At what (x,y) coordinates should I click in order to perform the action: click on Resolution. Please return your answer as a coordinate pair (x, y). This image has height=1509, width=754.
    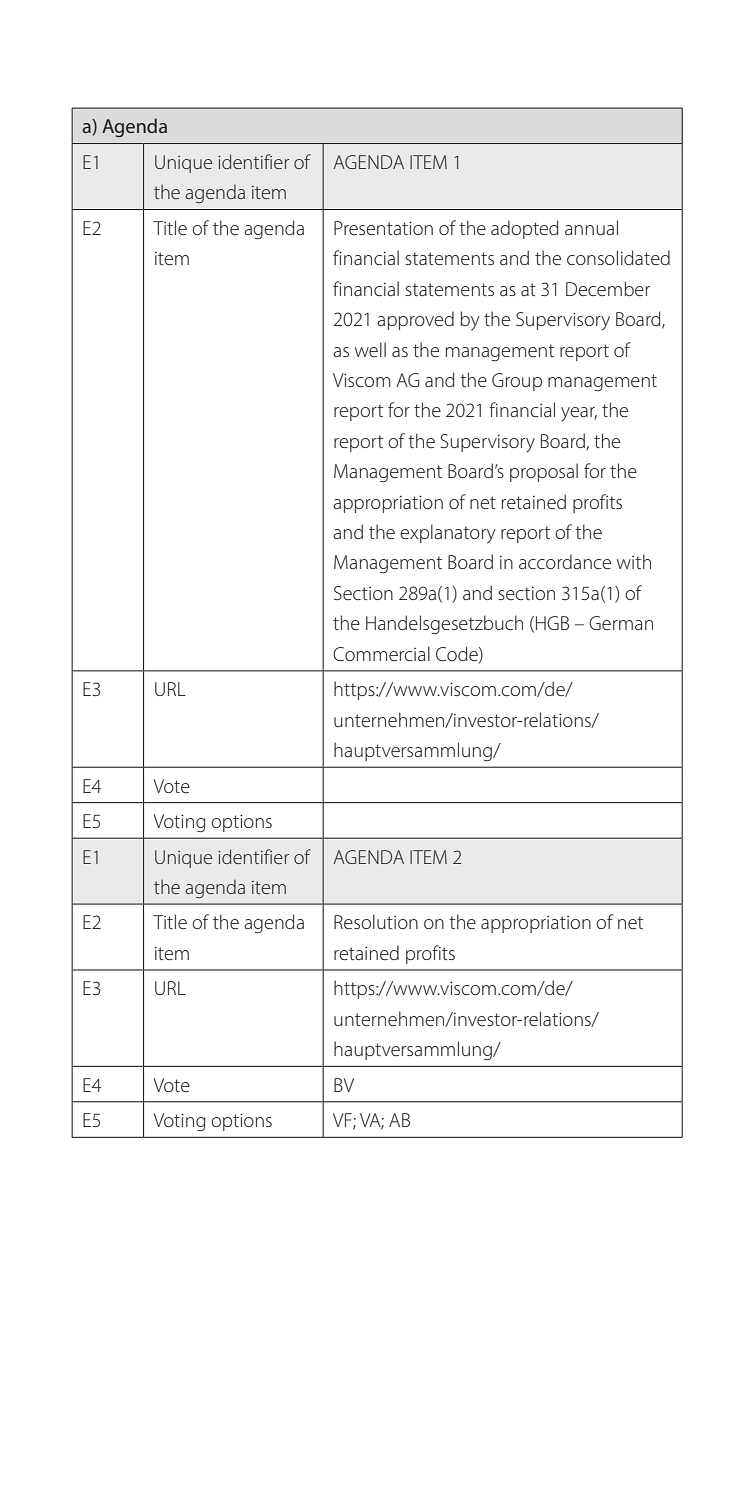
    Looking at the image, I should click on (376, 921).
